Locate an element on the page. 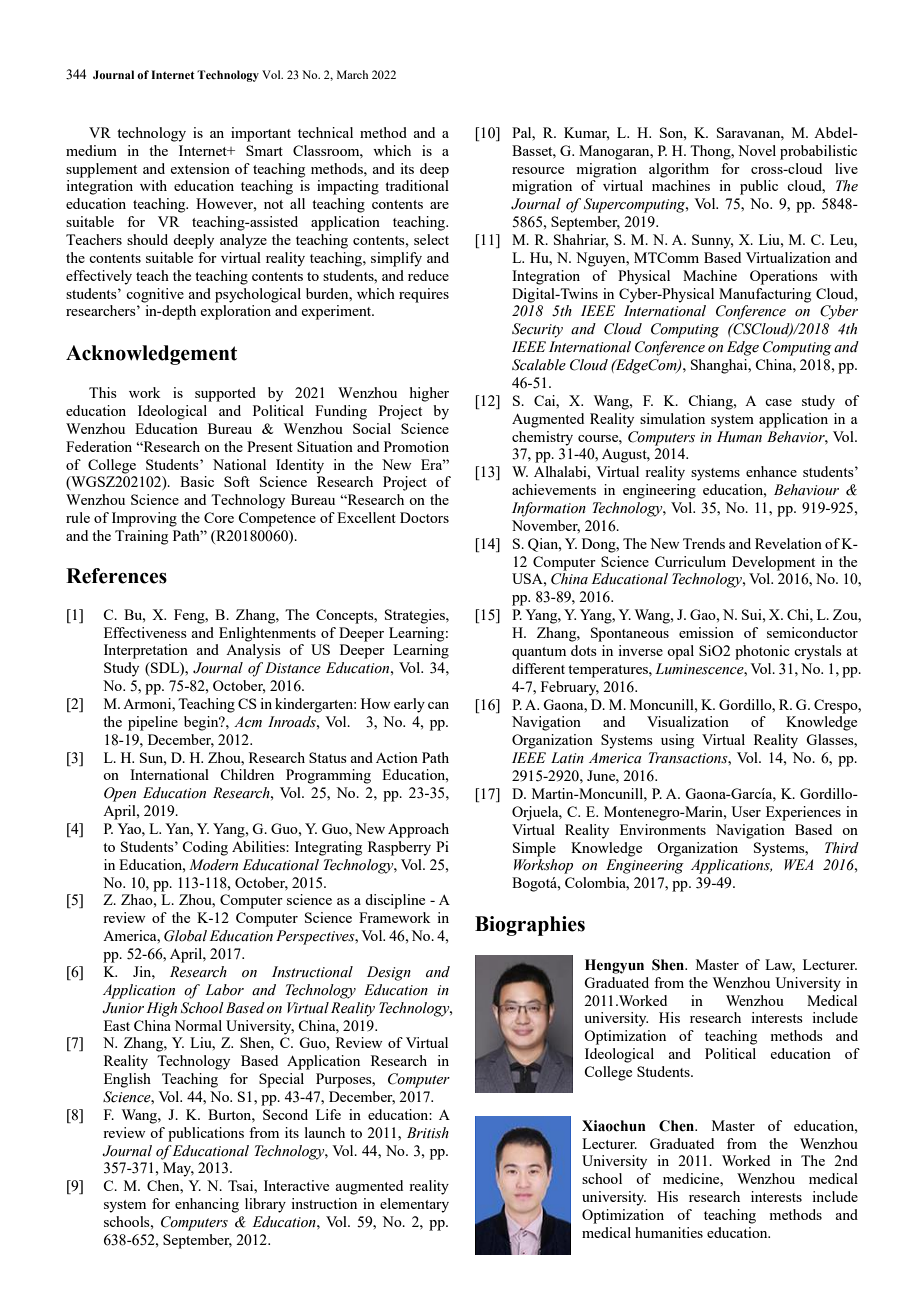  extension is located at coordinates (200, 168).
